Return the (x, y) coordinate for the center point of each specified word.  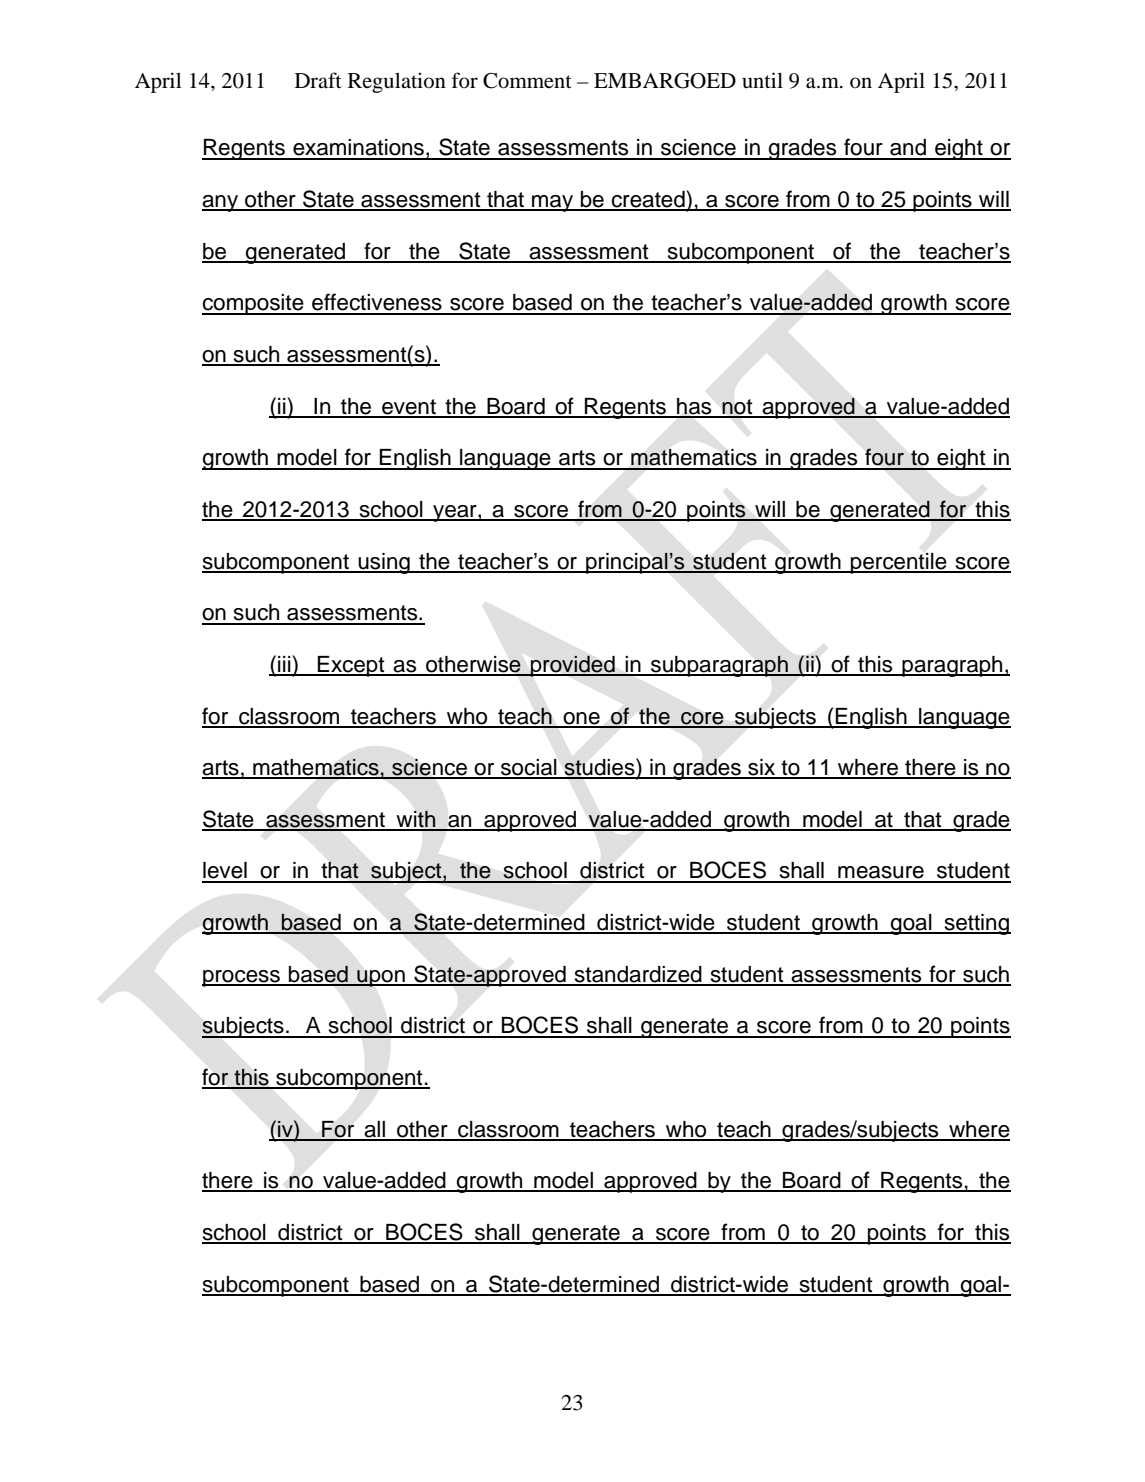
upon (381, 978)
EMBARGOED (665, 81)
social (529, 768)
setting (976, 924)
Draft (318, 80)
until (762, 80)
